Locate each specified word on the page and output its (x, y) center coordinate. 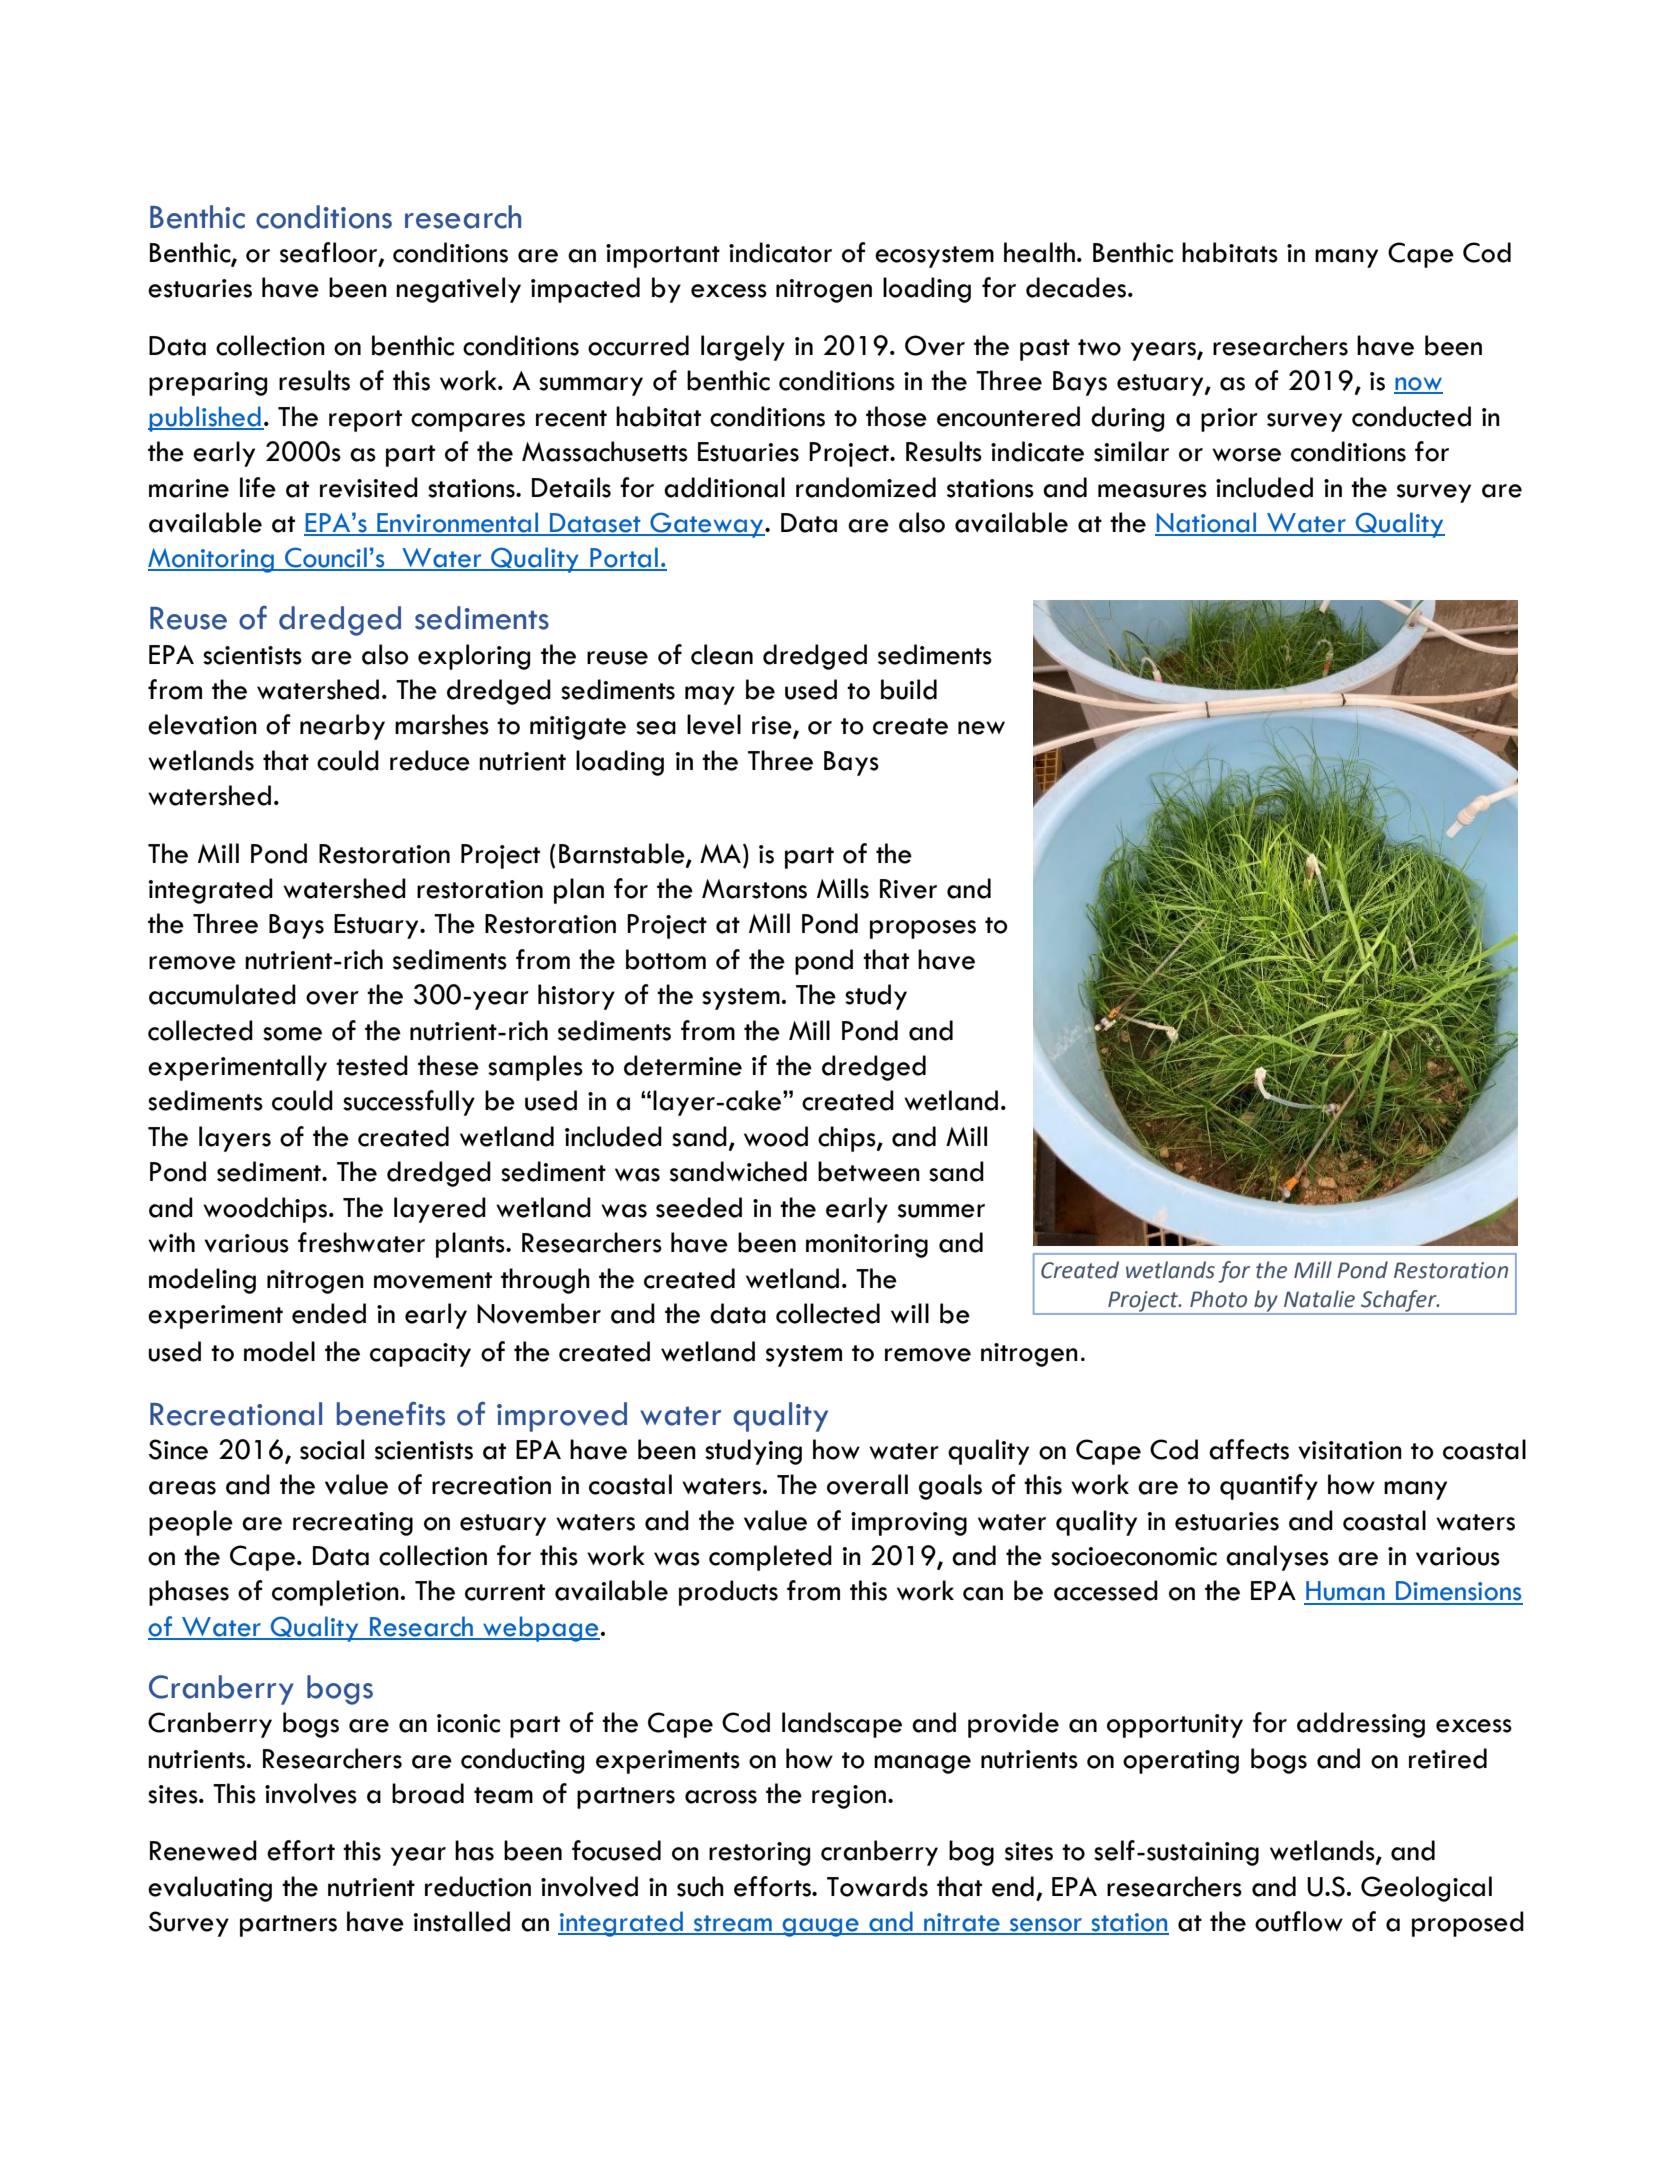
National (1207, 523)
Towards (877, 1886)
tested (372, 1065)
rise (773, 726)
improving (909, 1524)
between (869, 1171)
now (1418, 385)
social (332, 1449)
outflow (1299, 1921)
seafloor (330, 253)
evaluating (210, 1889)
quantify (1269, 1487)
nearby (342, 727)
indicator (780, 252)
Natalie (1319, 1299)
